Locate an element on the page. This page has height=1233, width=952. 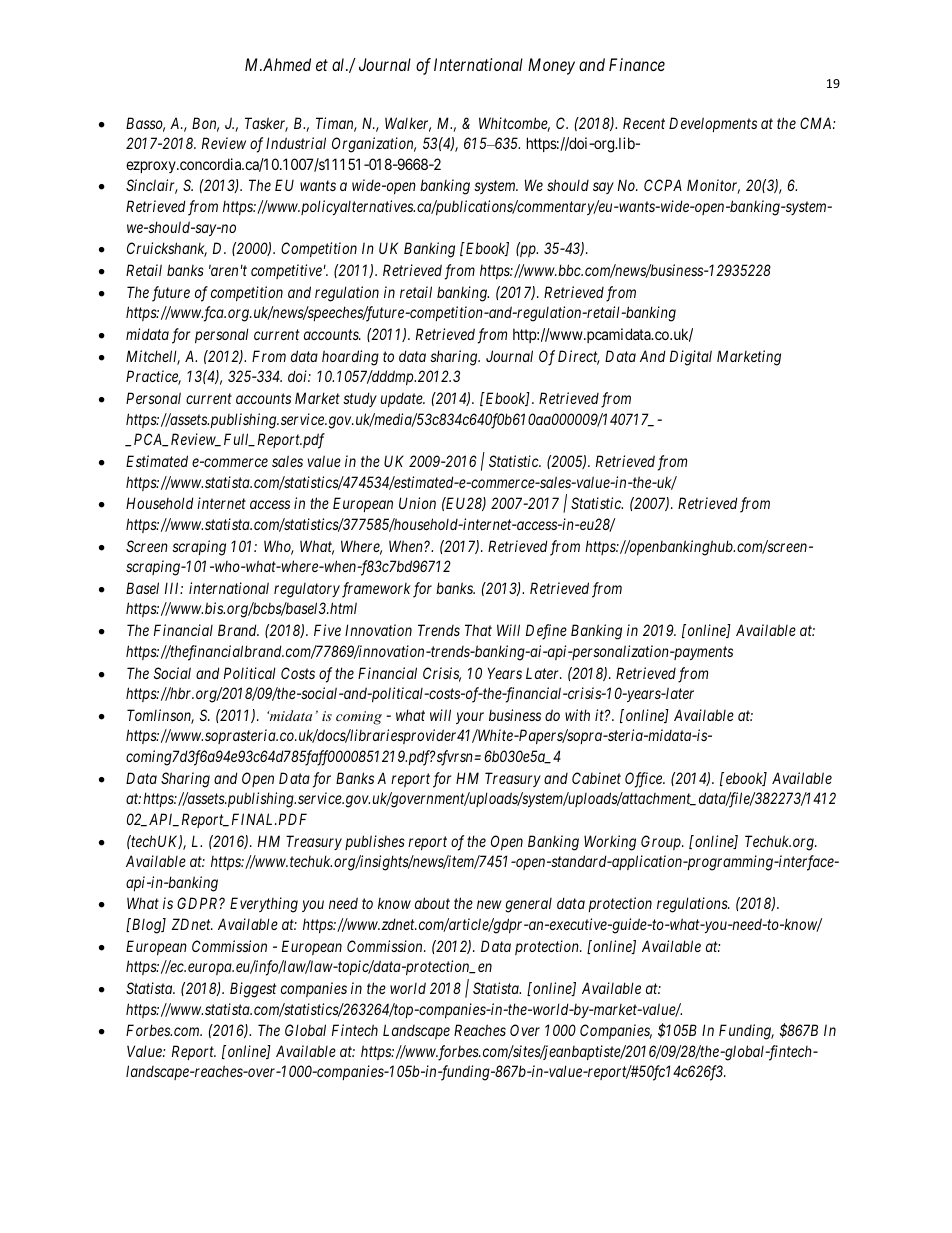
Money is located at coordinates (551, 66).
